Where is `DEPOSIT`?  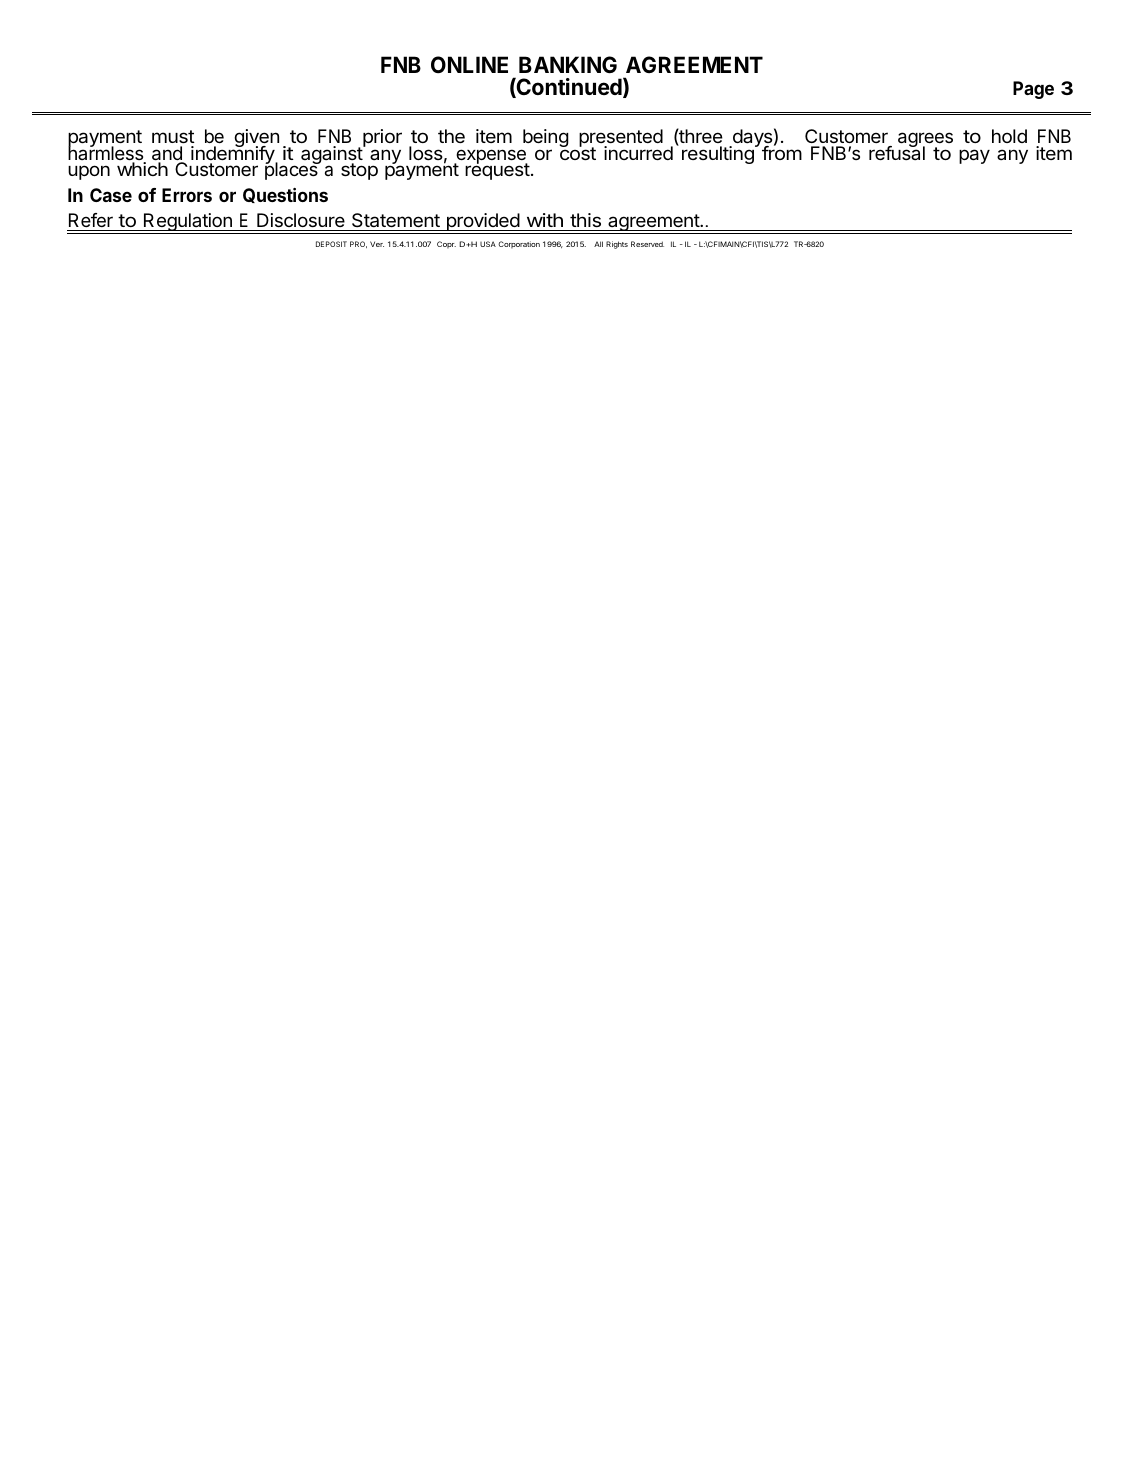 DEPOSIT is located at coordinates (331, 244).
